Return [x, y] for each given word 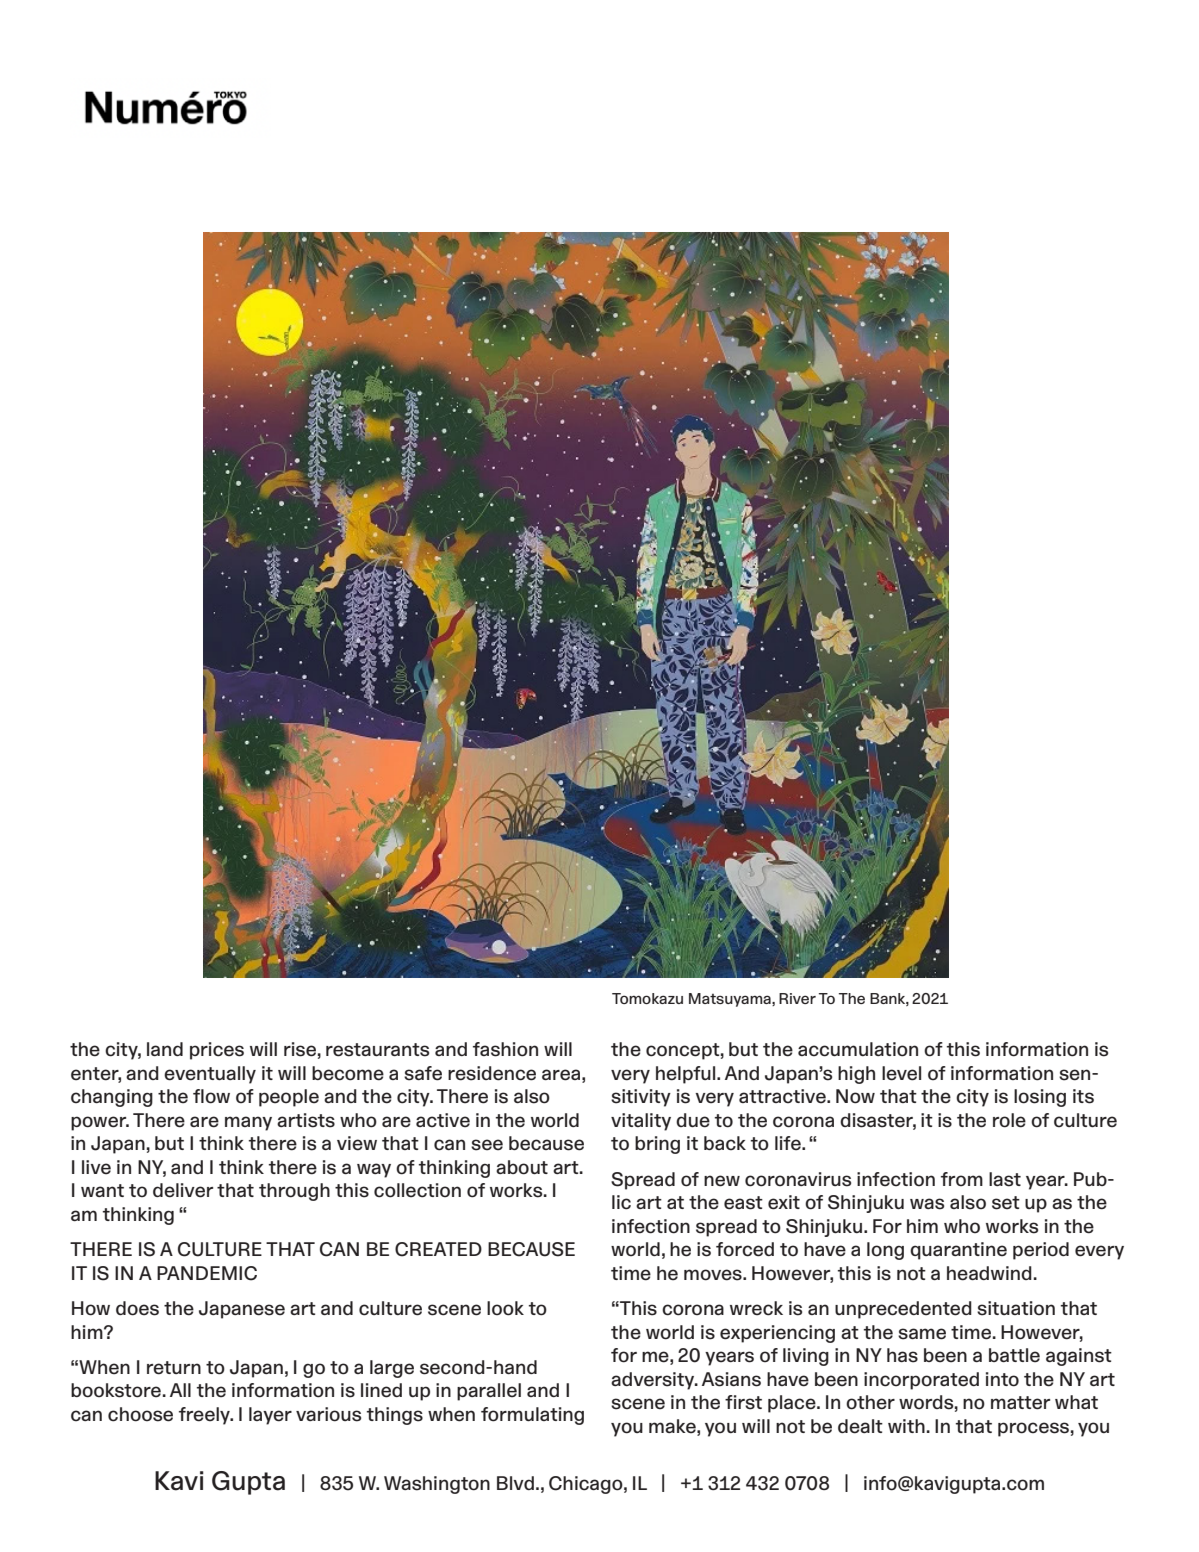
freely [205, 1416]
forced [745, 1249]
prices [217, 1051]
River [797, 998]
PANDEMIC [207, 1273]
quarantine [958, 1251]
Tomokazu [647, 998]
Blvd [515, 1483]
